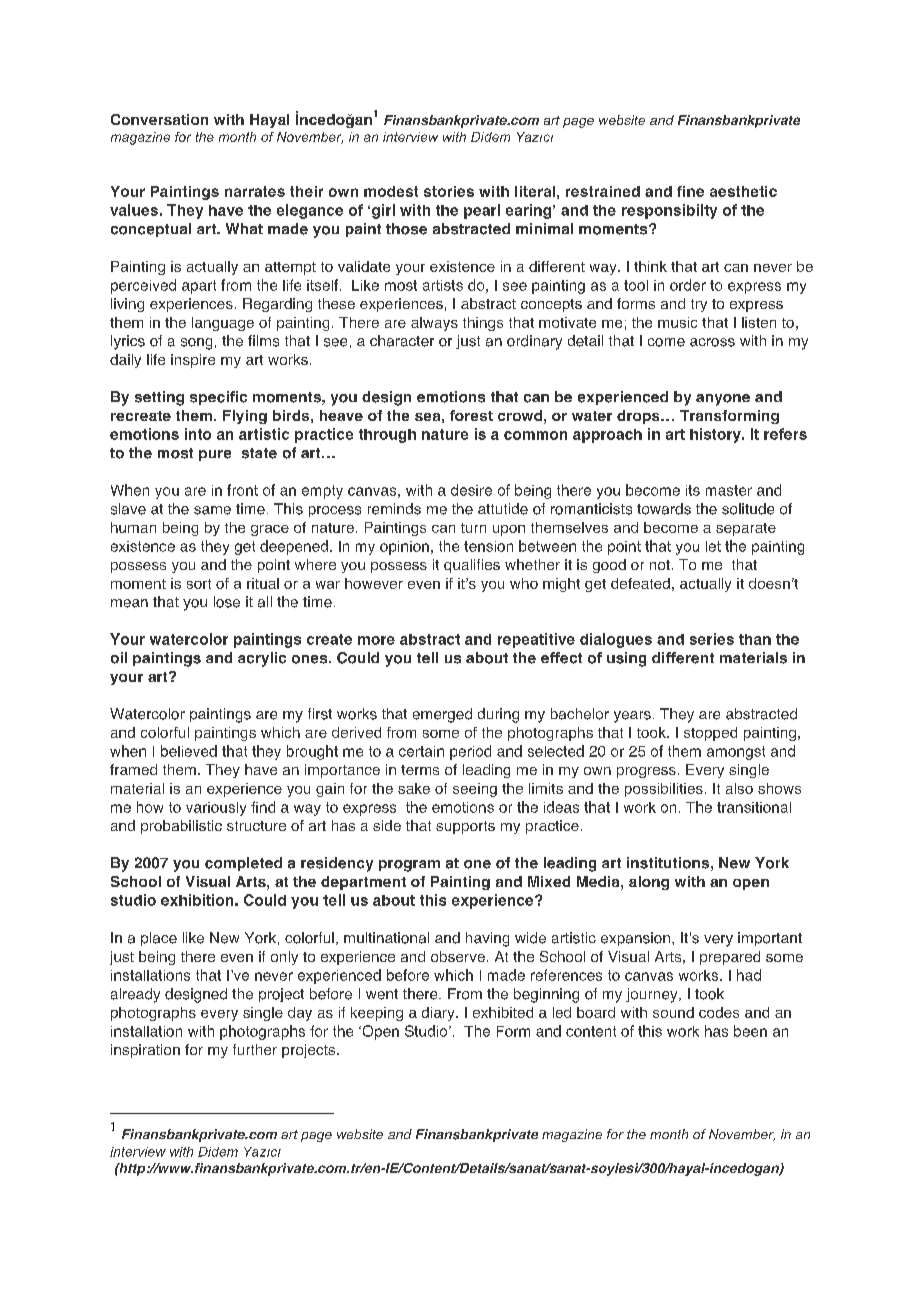 This screenshot has width=924, height=1308. Describe the element at coordinates (181, 827) in the screenshot. I see `probabilistic` at that location.
